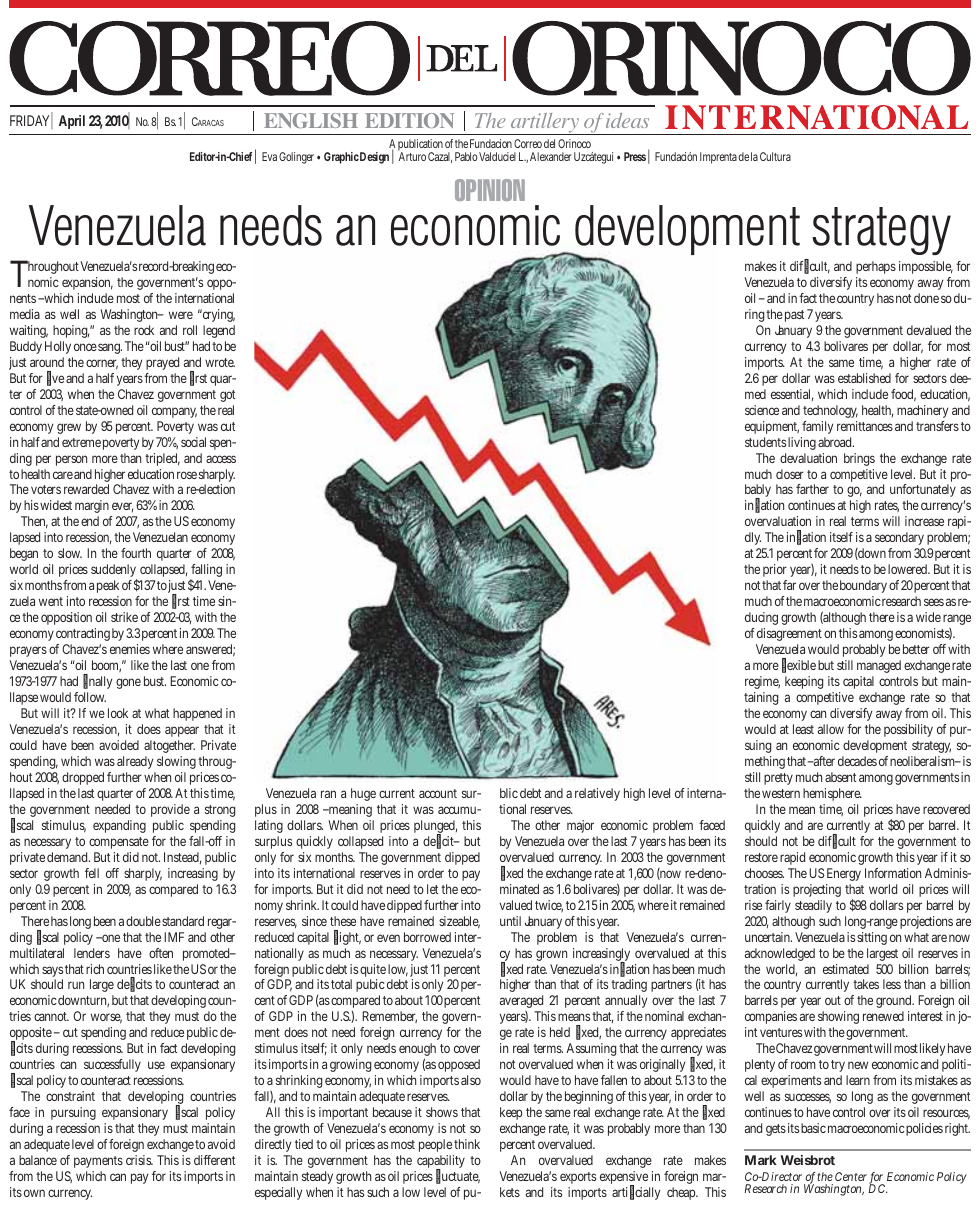 The image size is (980, 1207). What do you see at coordinates (597, 794) in the screenshot?
I see `relatively` at bounding box center [597, 794].
